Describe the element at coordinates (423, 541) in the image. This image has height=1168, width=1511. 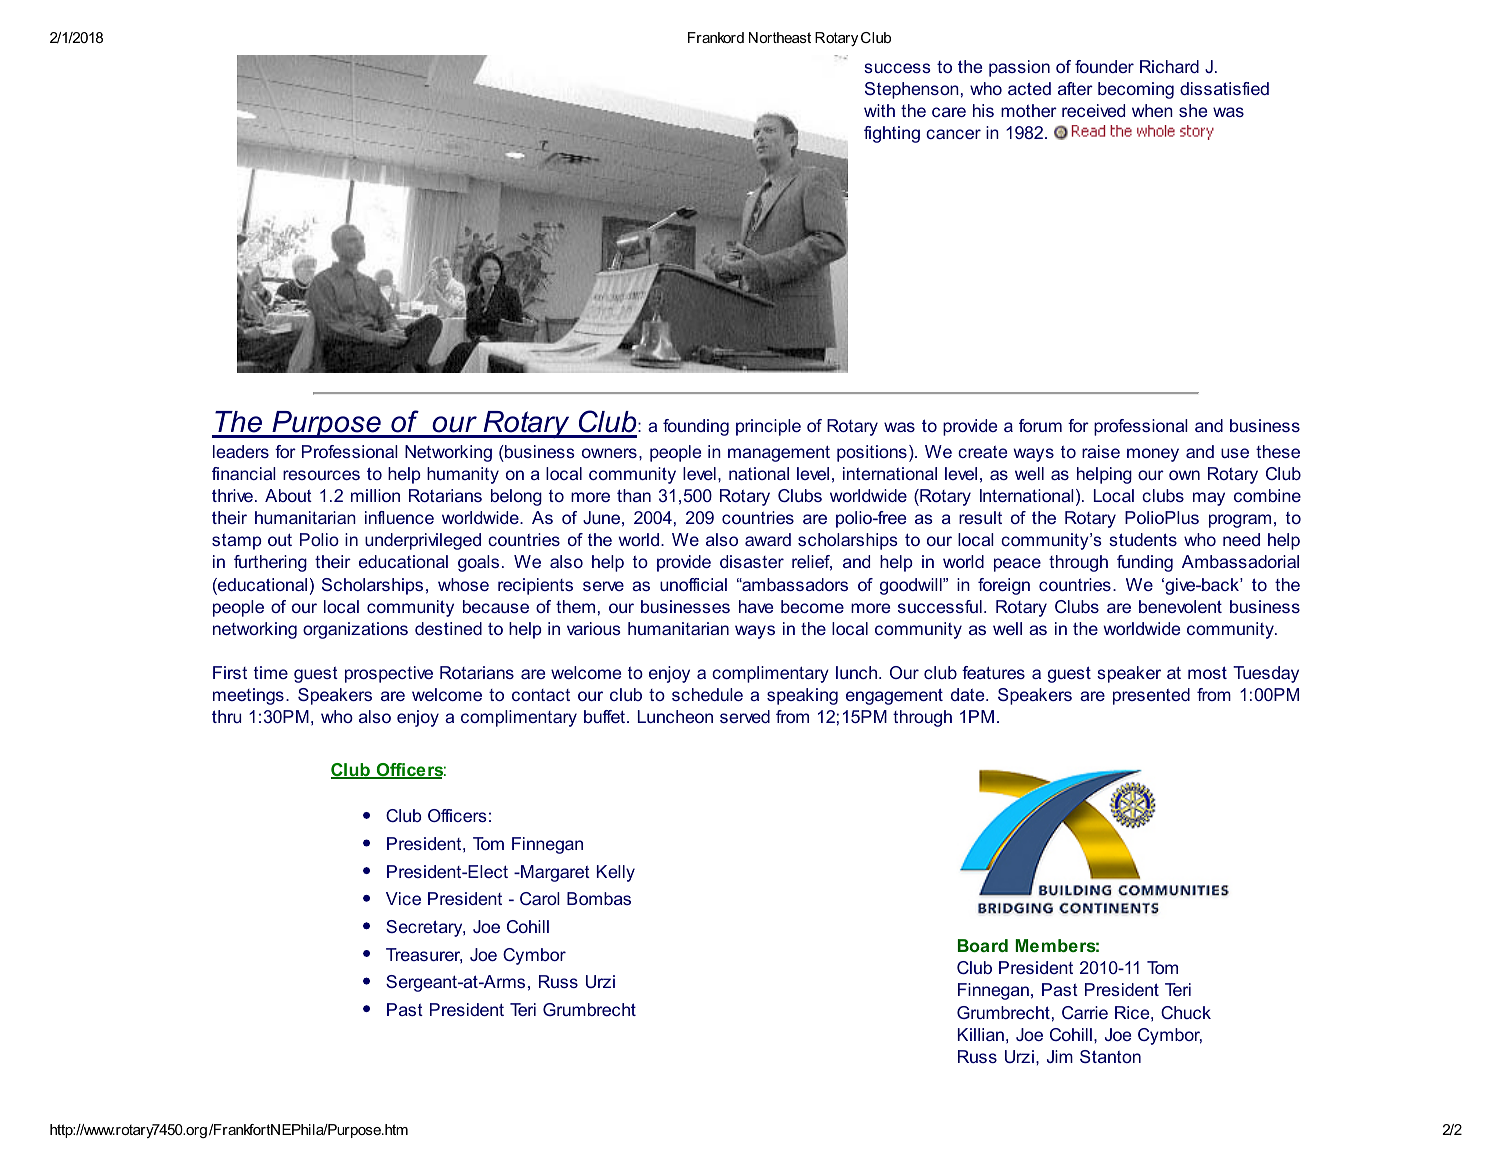
I see `underprivileged` at that location.
